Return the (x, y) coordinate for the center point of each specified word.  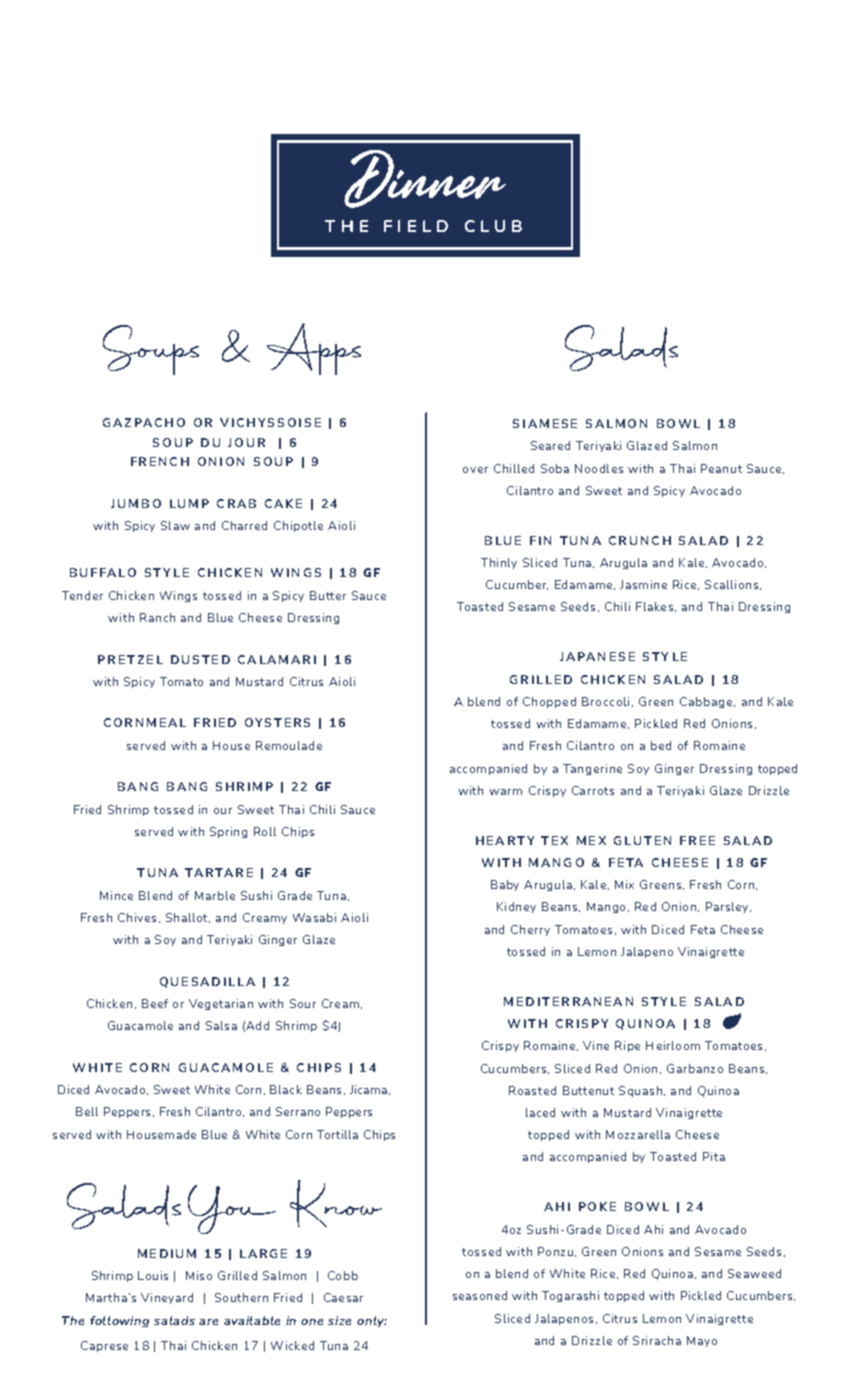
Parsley (728, 907)
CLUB (493, 226)
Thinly (499, 563)
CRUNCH (640, 540)
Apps (314, 349)
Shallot (188, 918)
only (372, 1321)
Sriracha (657, 1340)
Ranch (157, 617)
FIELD (416, 226)
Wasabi (314, 917)
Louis (153, 1275)
